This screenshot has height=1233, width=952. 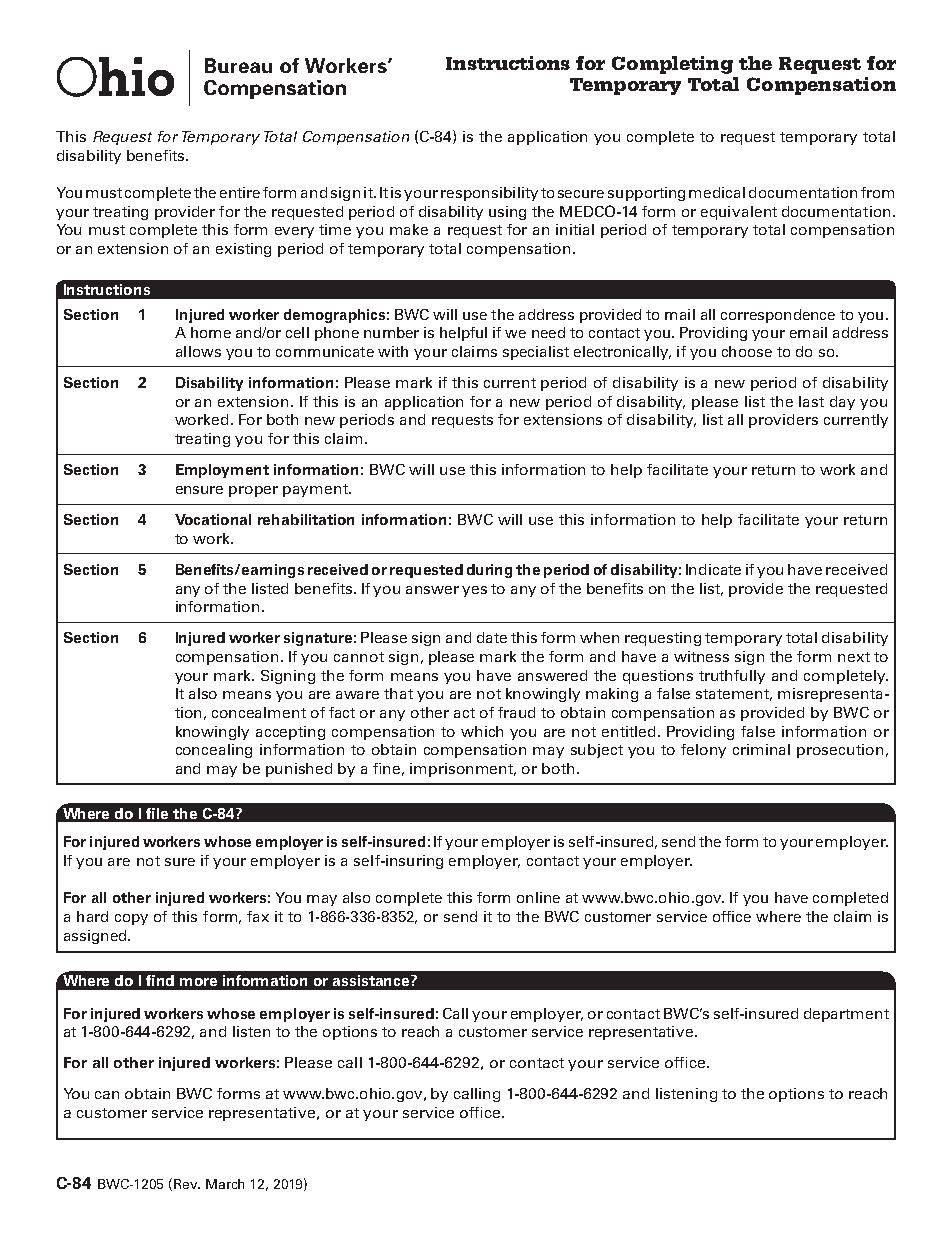 I want to click on assistance, so click(x=372, y=980).
